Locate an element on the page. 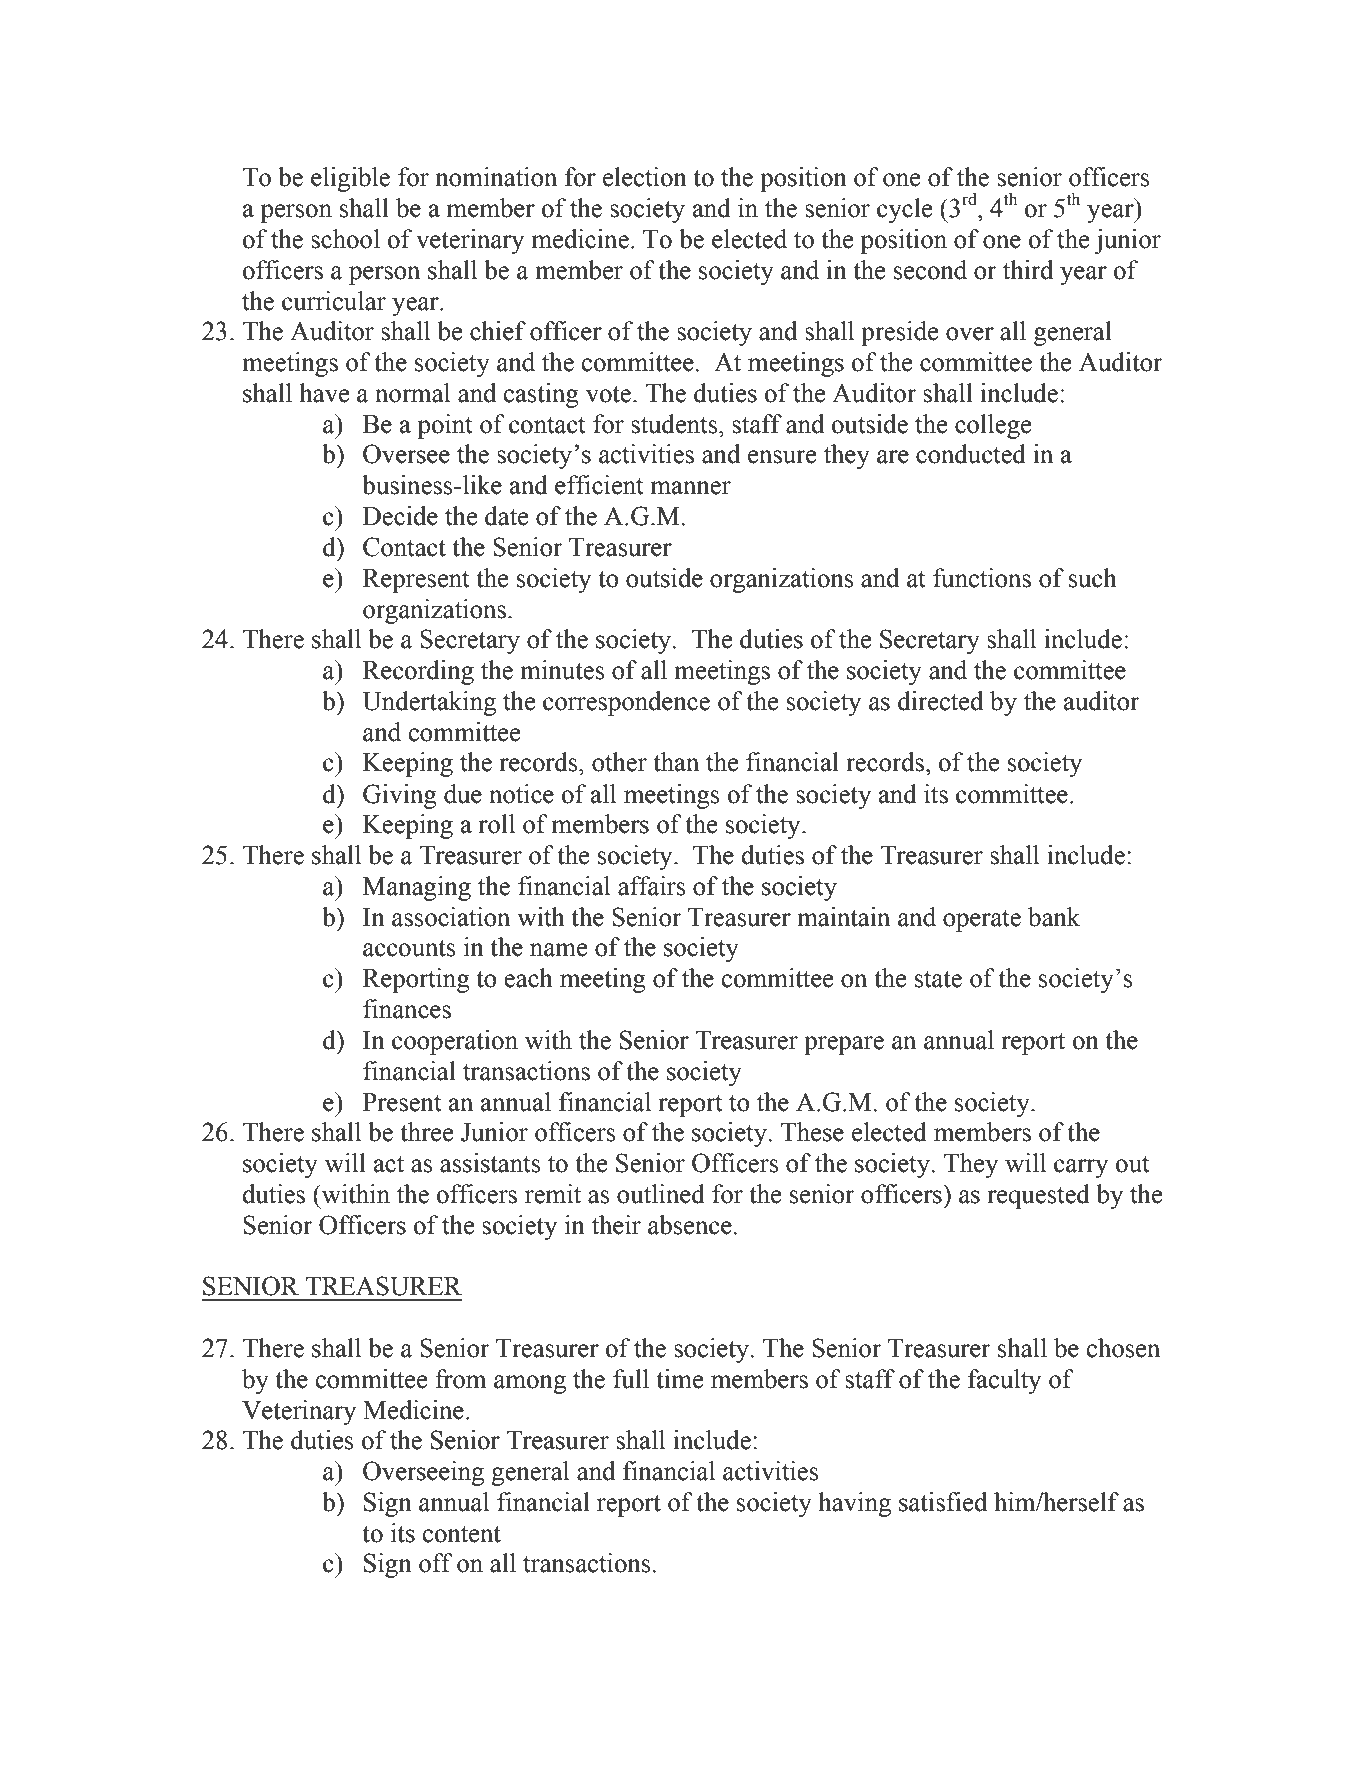 The image size is (1366, 1768). Managing is located at coordinates (417, 888).
